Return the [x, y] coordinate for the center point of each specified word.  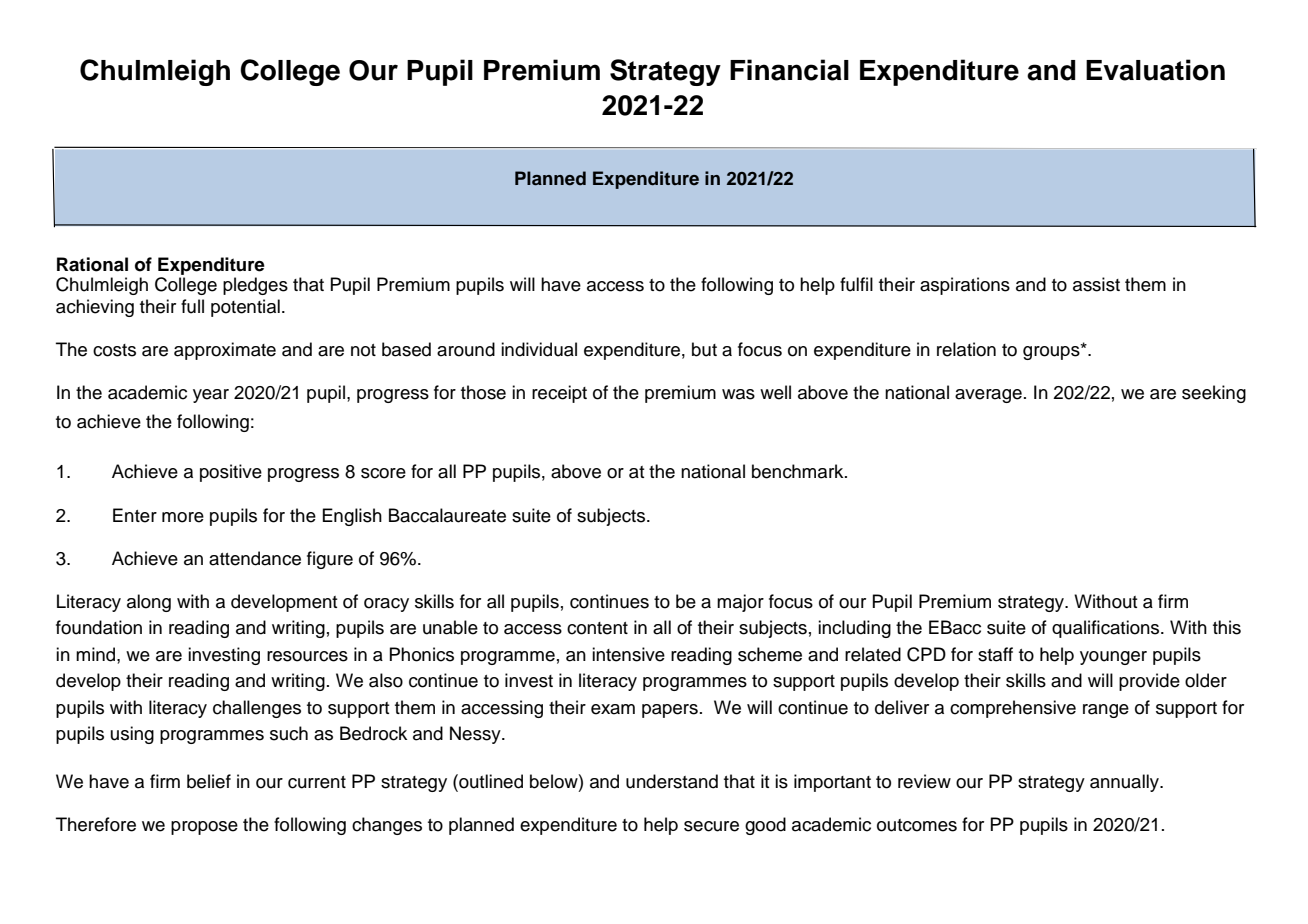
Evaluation [1155, 70]
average [988, 396]
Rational [92, 264]
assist [1096, 284]
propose [204, 828]
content [597, 628]
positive [231, 473]
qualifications [1107, 629]
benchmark [799, 471]
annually [1126, 783]
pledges [255, 286]
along [149, 603]
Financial [789, 70]
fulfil [856, 284]
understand [672, 781]
